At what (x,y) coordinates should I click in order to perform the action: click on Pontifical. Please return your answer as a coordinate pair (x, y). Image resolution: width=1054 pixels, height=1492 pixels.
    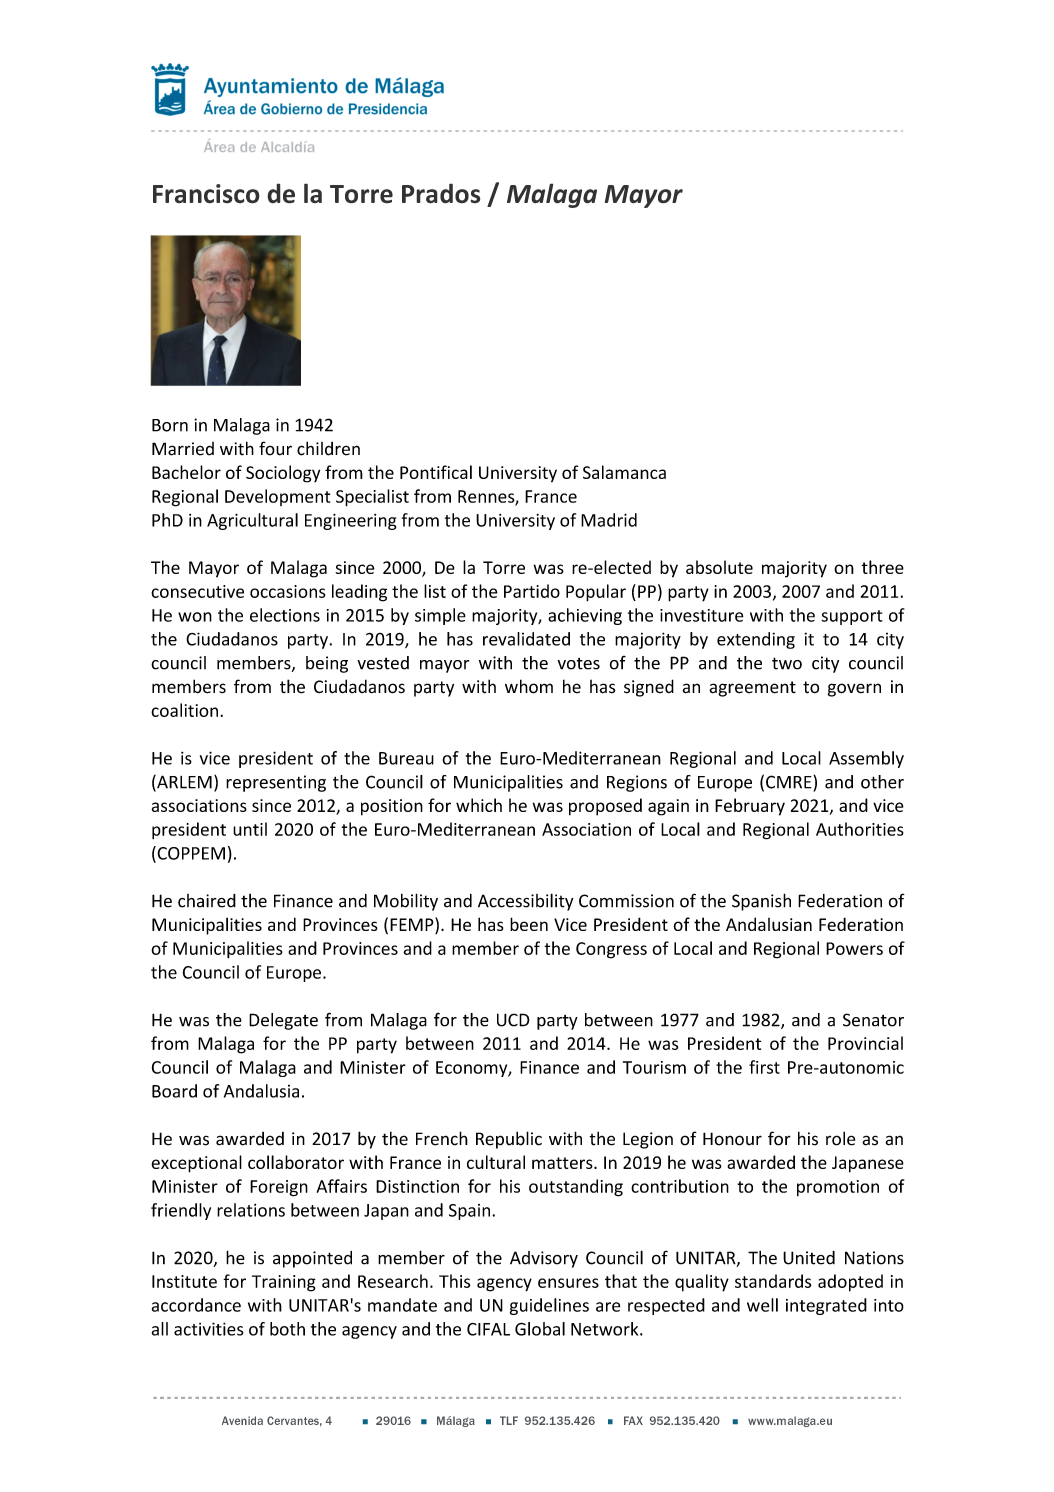
    Looking at the image, I should click on (436, 472).
